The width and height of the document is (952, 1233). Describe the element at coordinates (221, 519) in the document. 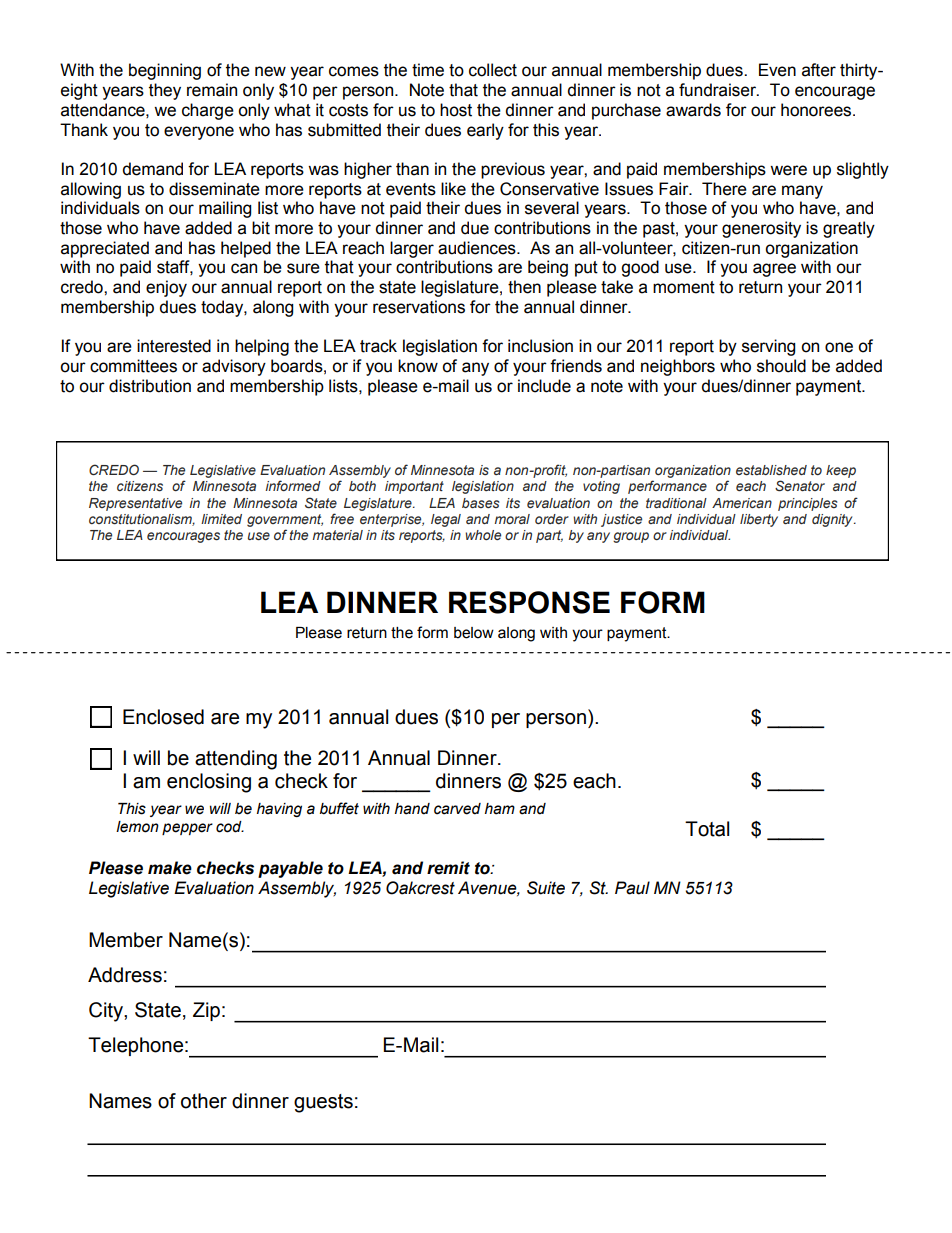

I see `limited` at that location.
